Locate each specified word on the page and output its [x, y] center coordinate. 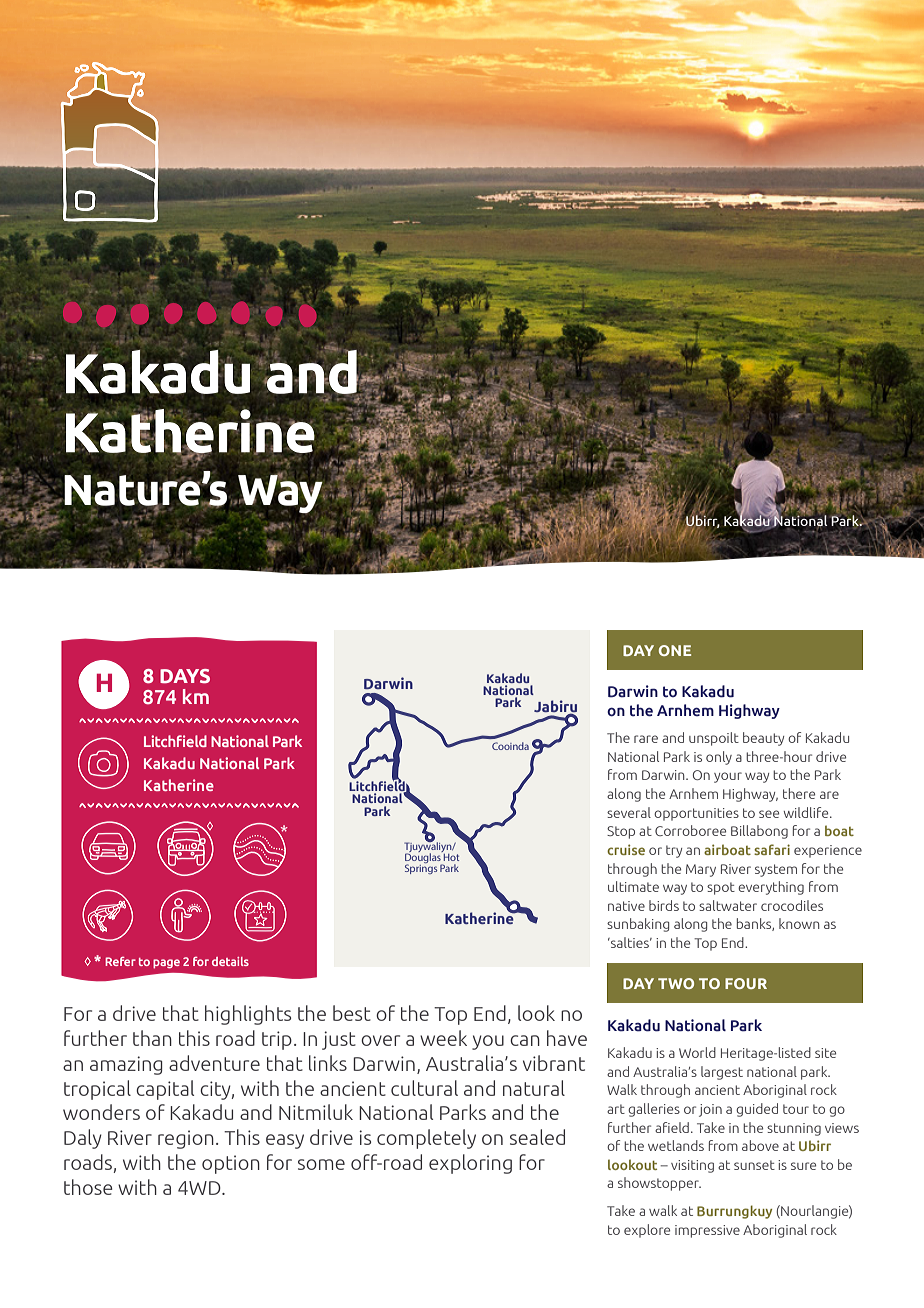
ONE [675, 650]
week [443, 1038]
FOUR [746, 983]
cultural [424, 1088]
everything [771, 888]
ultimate [633, 886]
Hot [451, 857]
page [166, 964]
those [88, 1187]
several [629, 812]
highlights [248, 1015]
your [728, 777]
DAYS [185, 676]
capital [165, 1090]
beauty [763, 739]
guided [757, 1110]
